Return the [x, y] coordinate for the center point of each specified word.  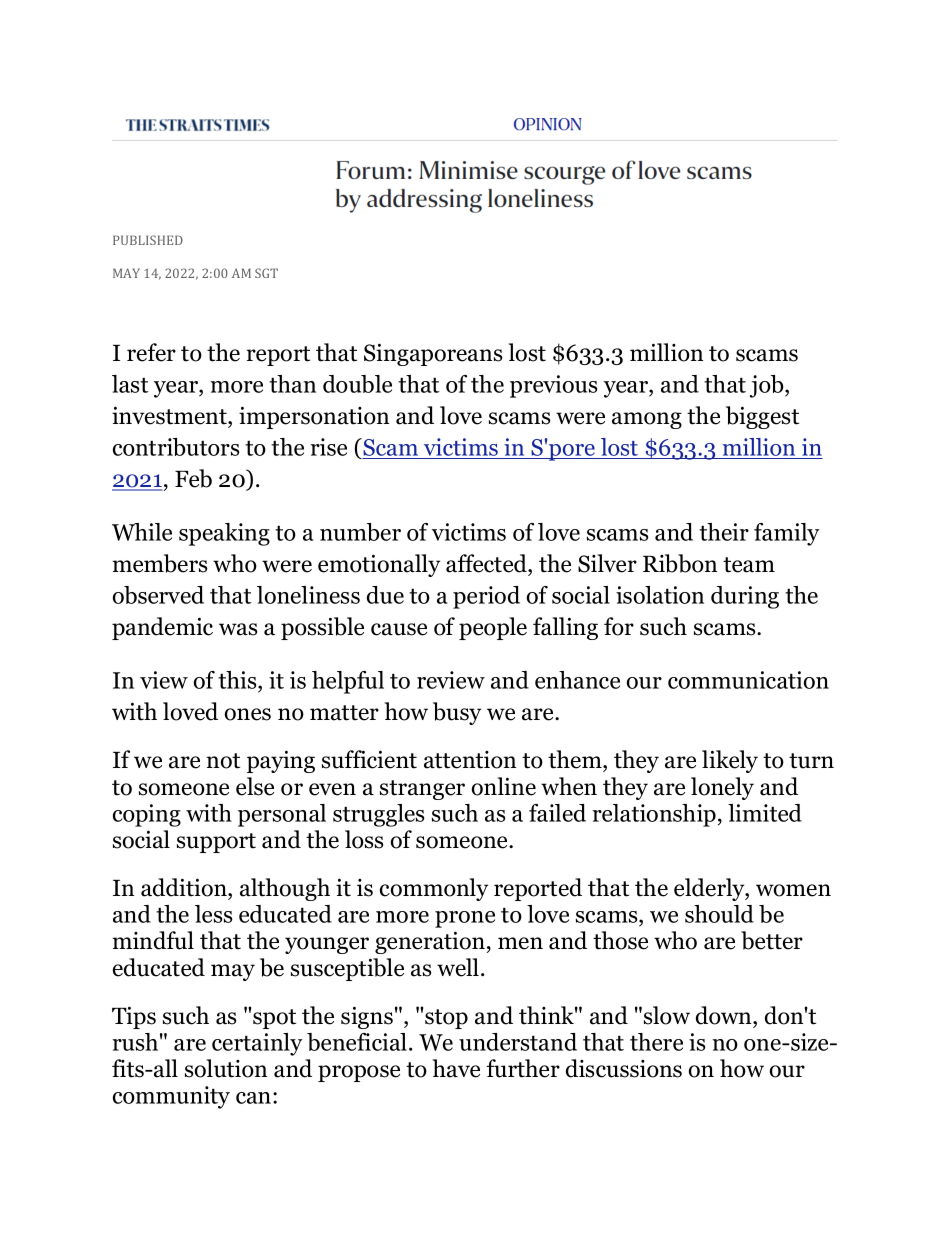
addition [185, 887]
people [493, 628]
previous [553, 386]
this [238, 680]
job [768, 386]
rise [328, 447]
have [456, 1068]
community [171, 1097]
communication [748, 680]
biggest [762, 417]
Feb [193, 478]
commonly [434, 889]
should [719, 914]
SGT [266, 273]
